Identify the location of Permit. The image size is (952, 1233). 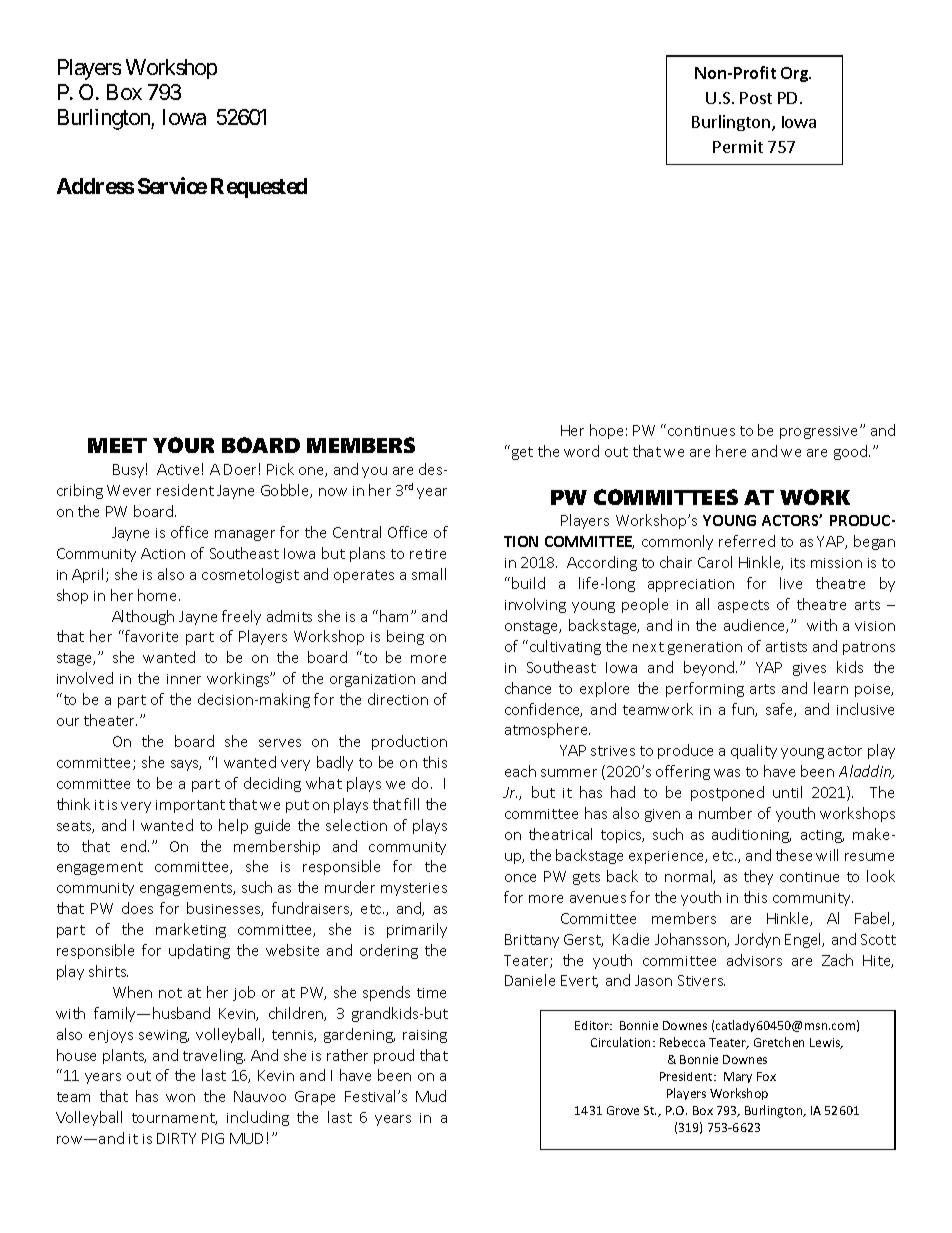
(738, 146).
